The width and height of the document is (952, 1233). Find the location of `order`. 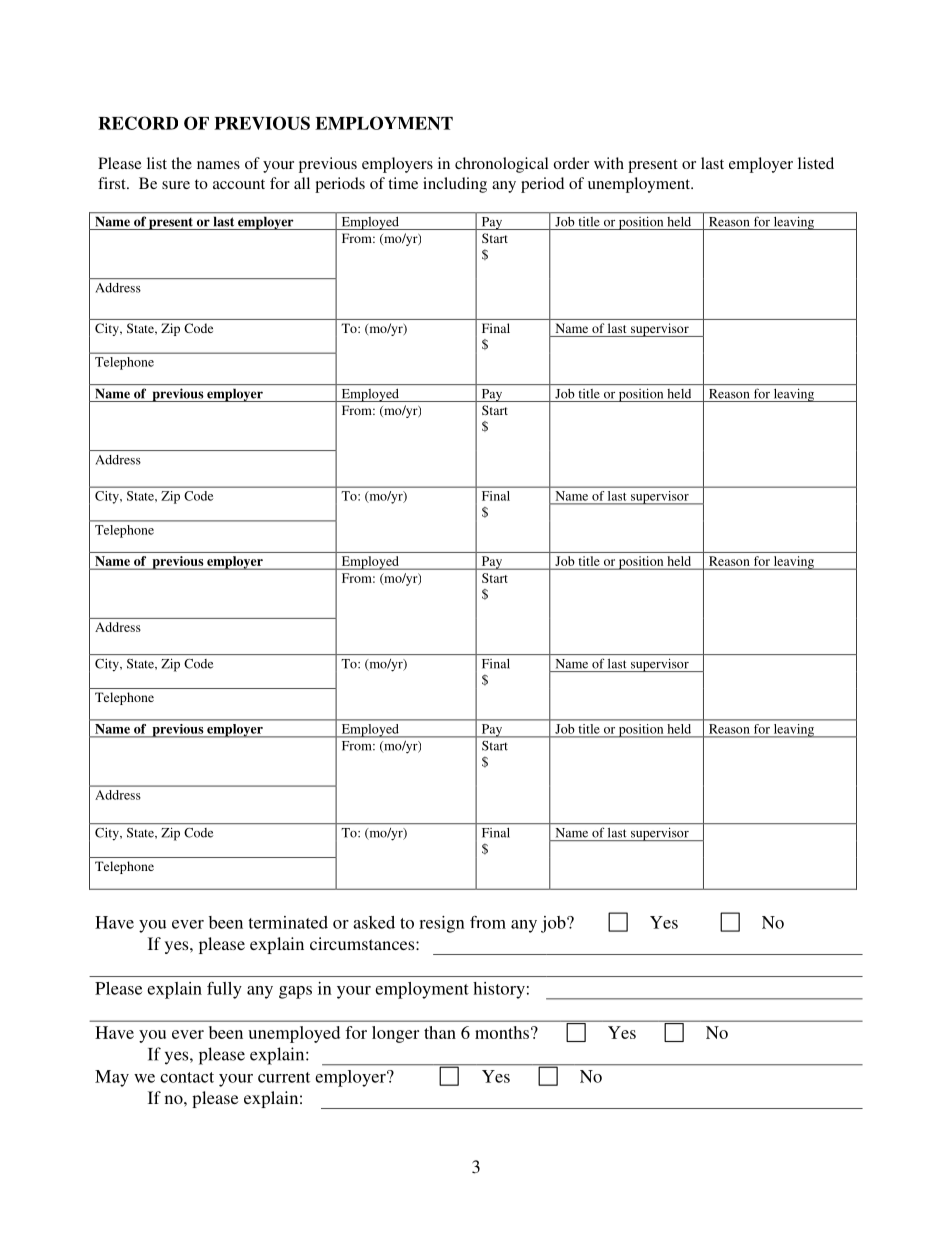

order is located at coordinates (571, 163).
